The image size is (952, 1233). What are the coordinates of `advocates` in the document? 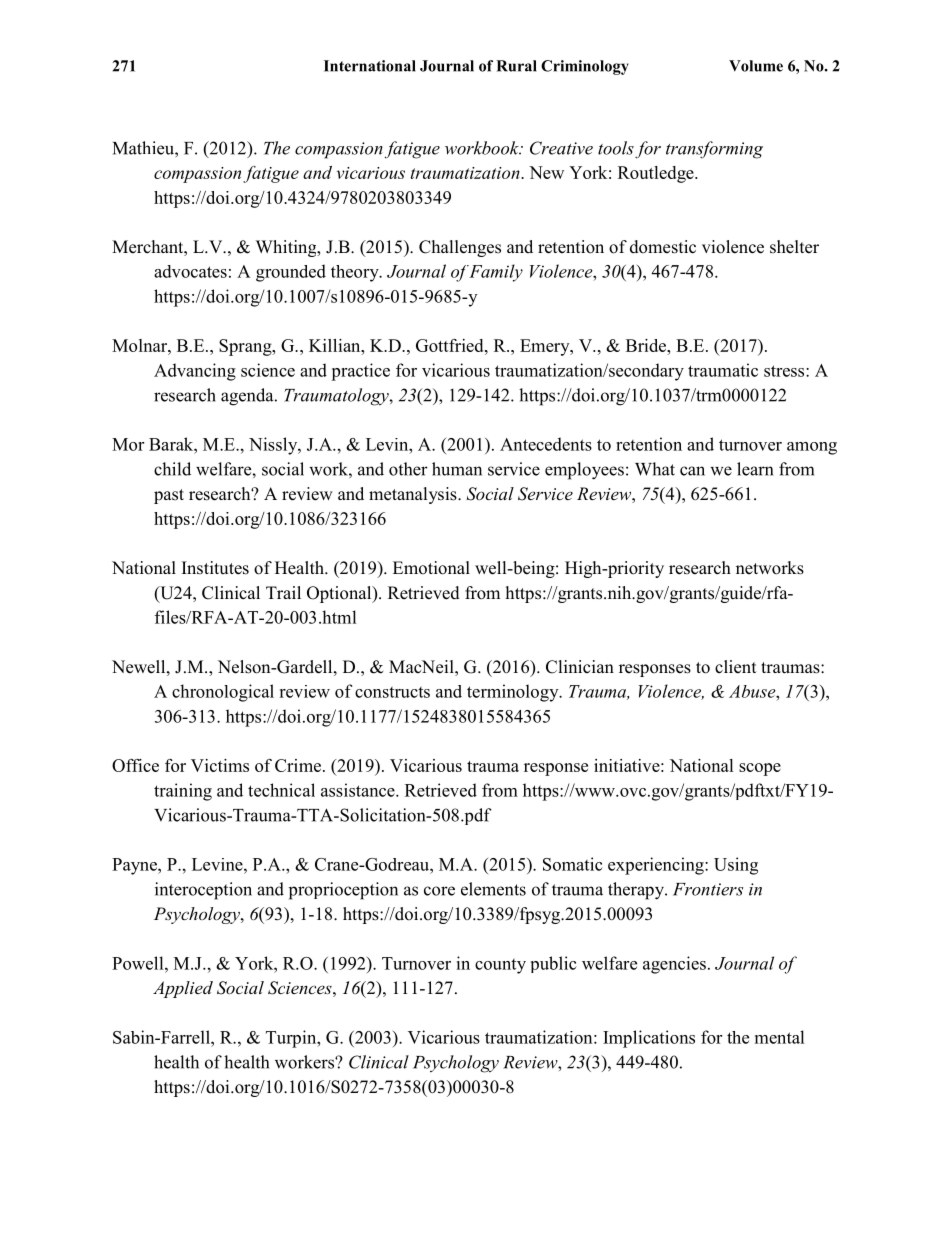 It's located at (190, 271).
